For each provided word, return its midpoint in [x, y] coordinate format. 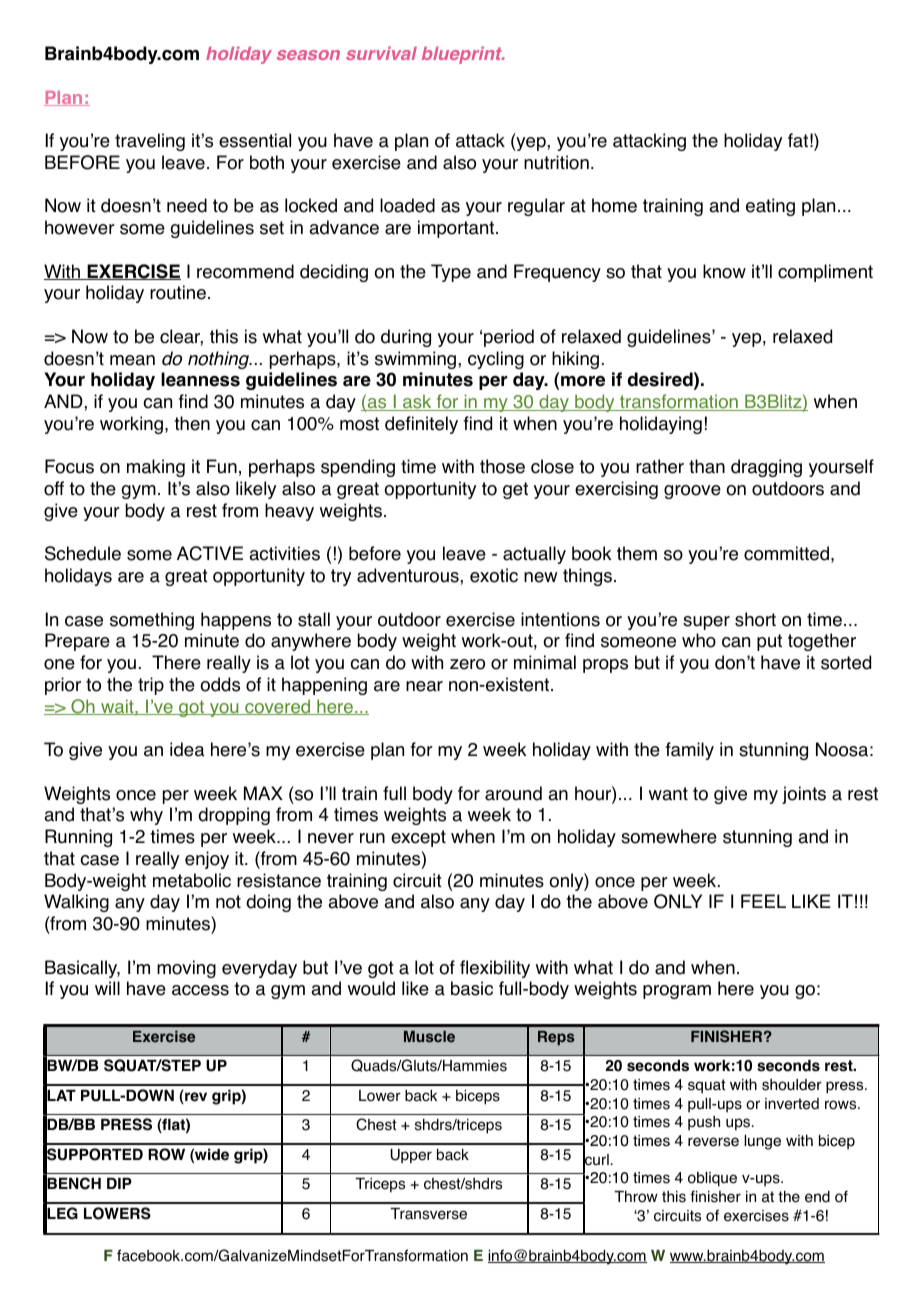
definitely [421, 425]
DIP [119, 1183]
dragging [766, 468]
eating [770, 207]
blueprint [463, 55]
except [418, 838]
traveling [150, 142]
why [146, 816]
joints [804, 795]
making [156, 468]
